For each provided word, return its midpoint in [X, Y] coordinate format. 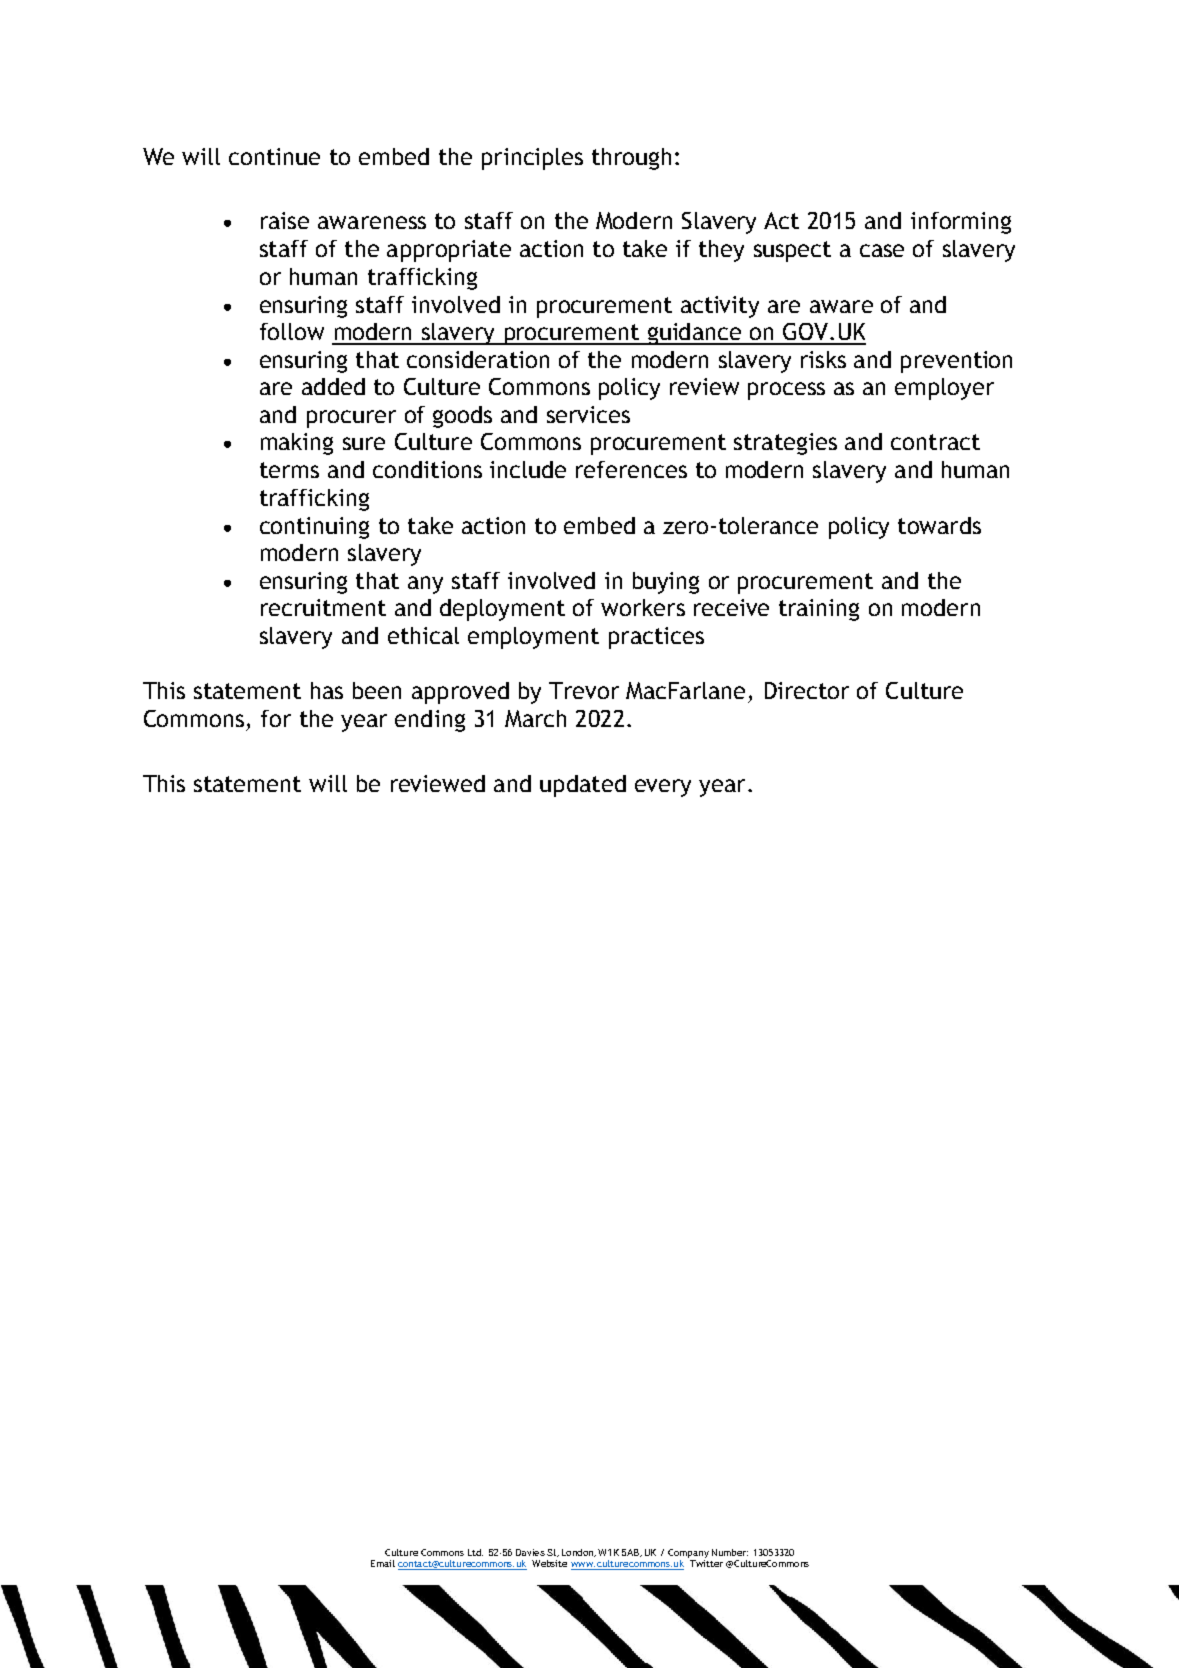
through [631, 159]
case [882, 250]
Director [807, 690]
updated [583, 786]
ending [430, 721]
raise [285, 220]
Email [383, 1563]
